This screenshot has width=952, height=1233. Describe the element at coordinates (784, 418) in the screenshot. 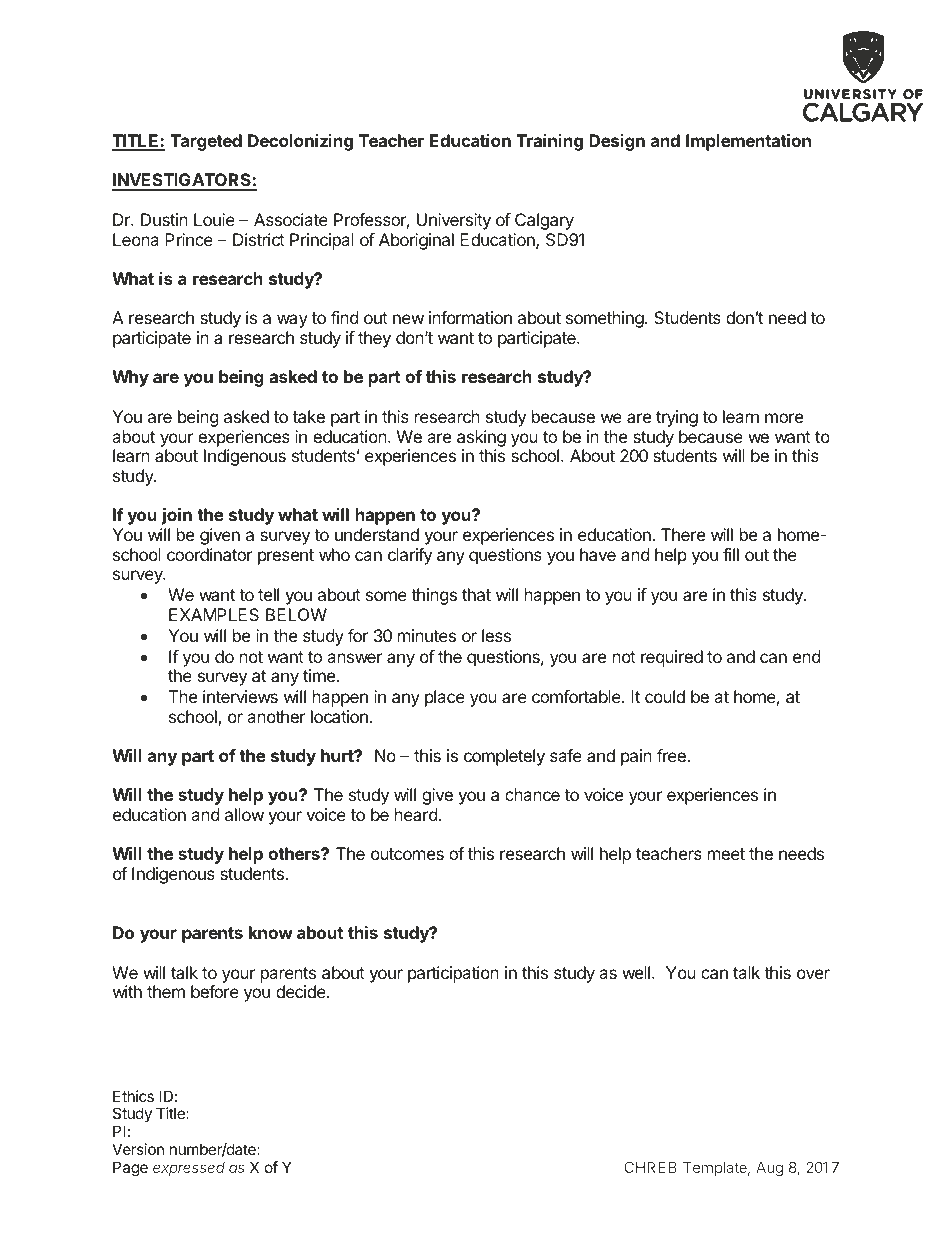

I see `more` at that location.
